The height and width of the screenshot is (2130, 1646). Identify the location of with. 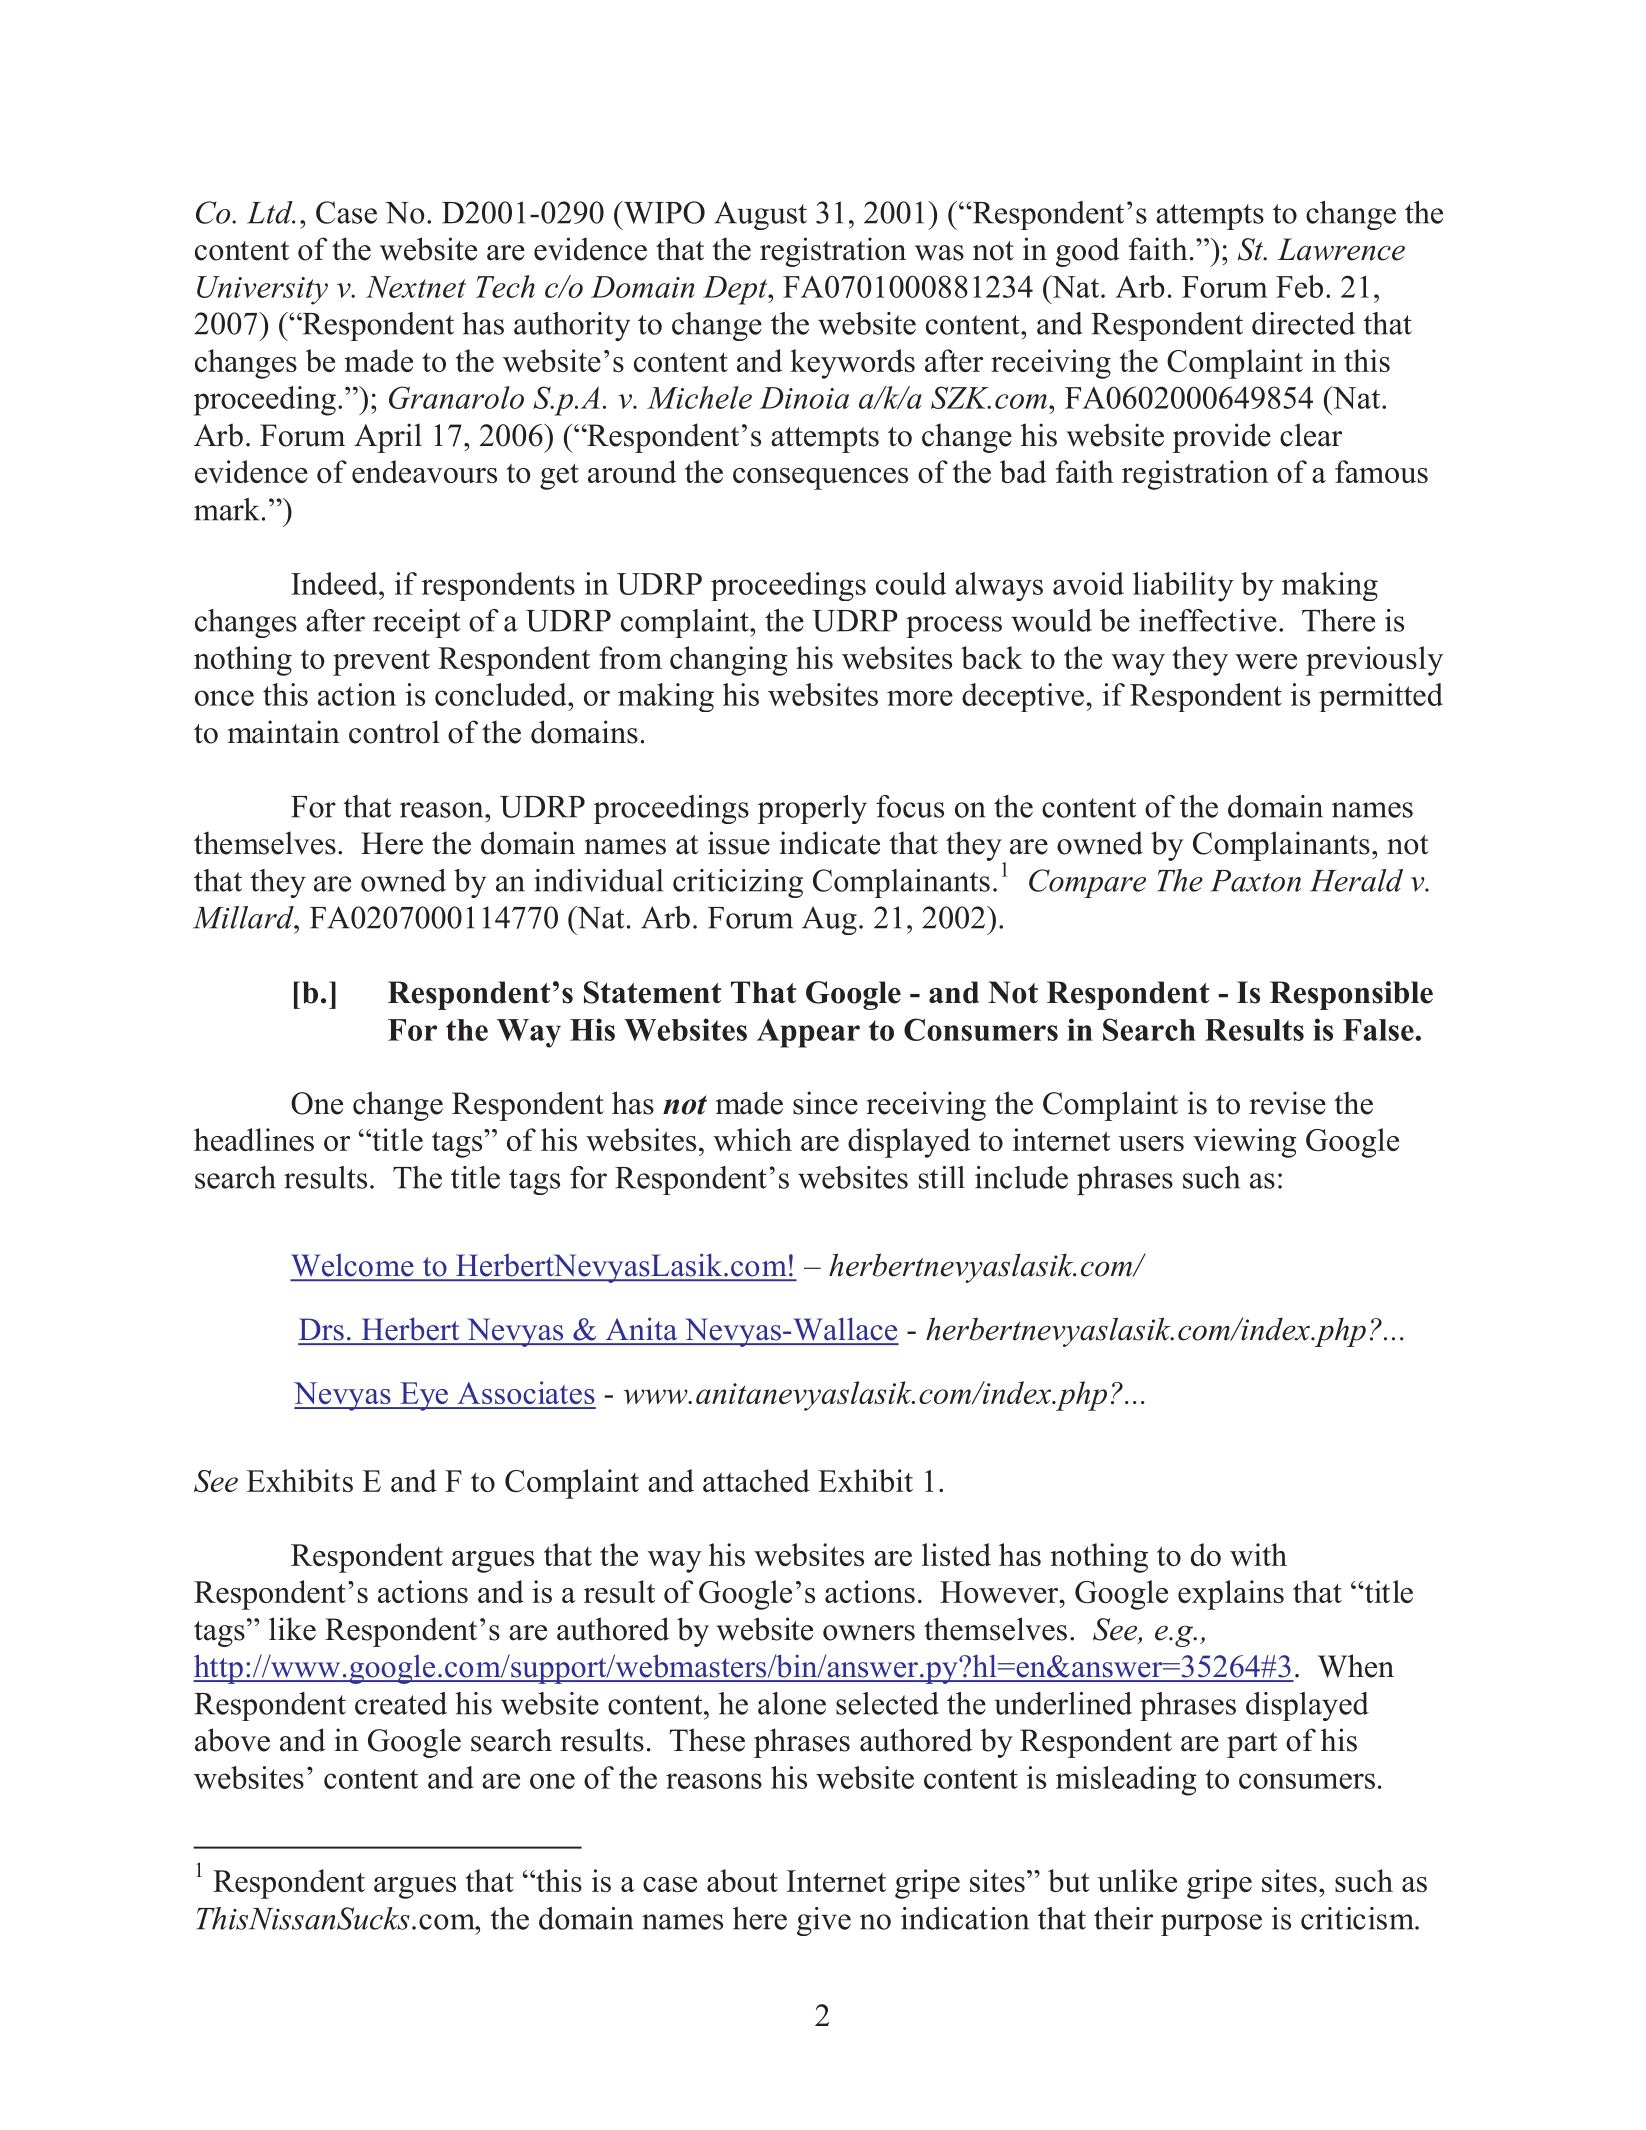
(1258, 1554).
